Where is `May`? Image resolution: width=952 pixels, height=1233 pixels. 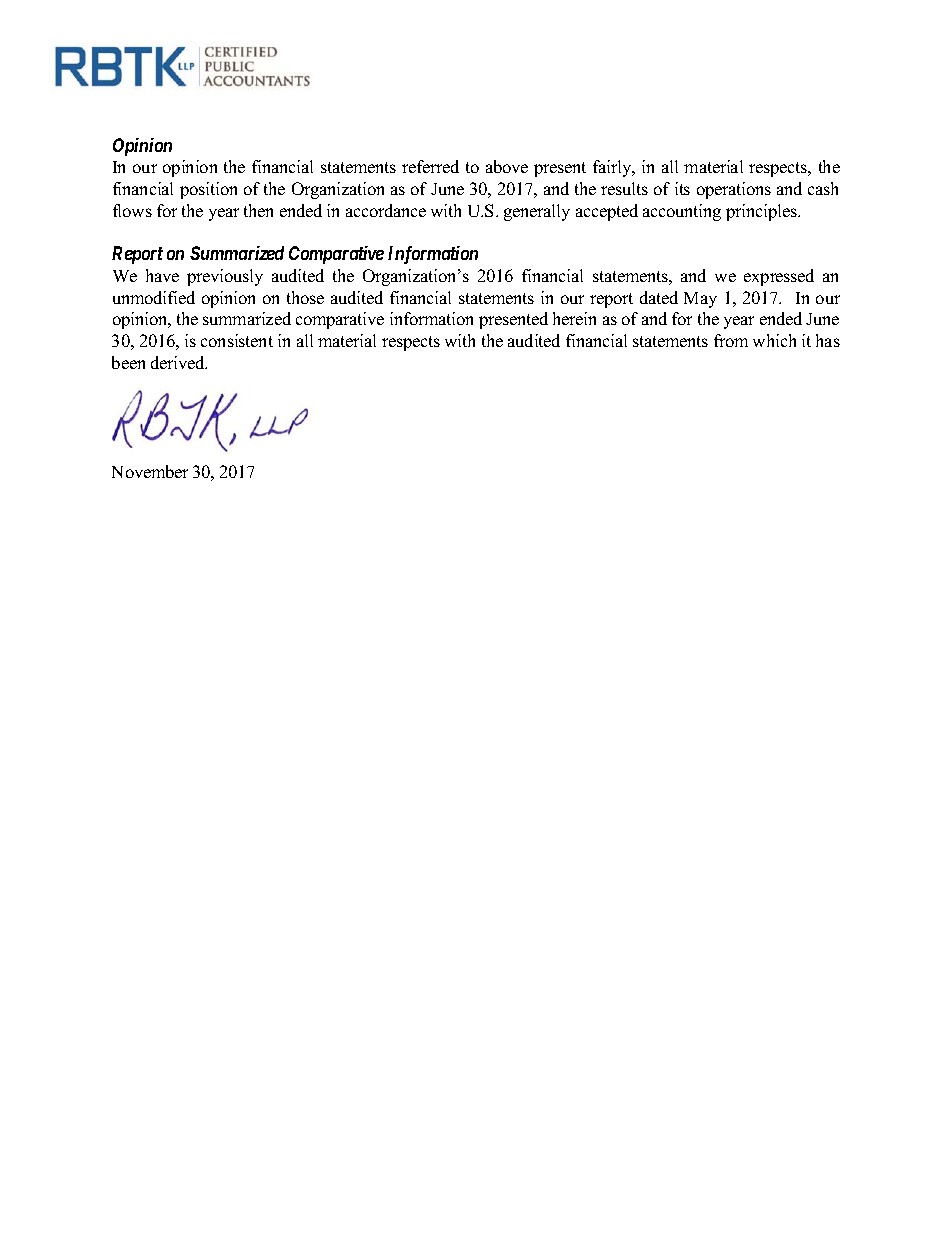 May is located at coordinates (700, 300).
